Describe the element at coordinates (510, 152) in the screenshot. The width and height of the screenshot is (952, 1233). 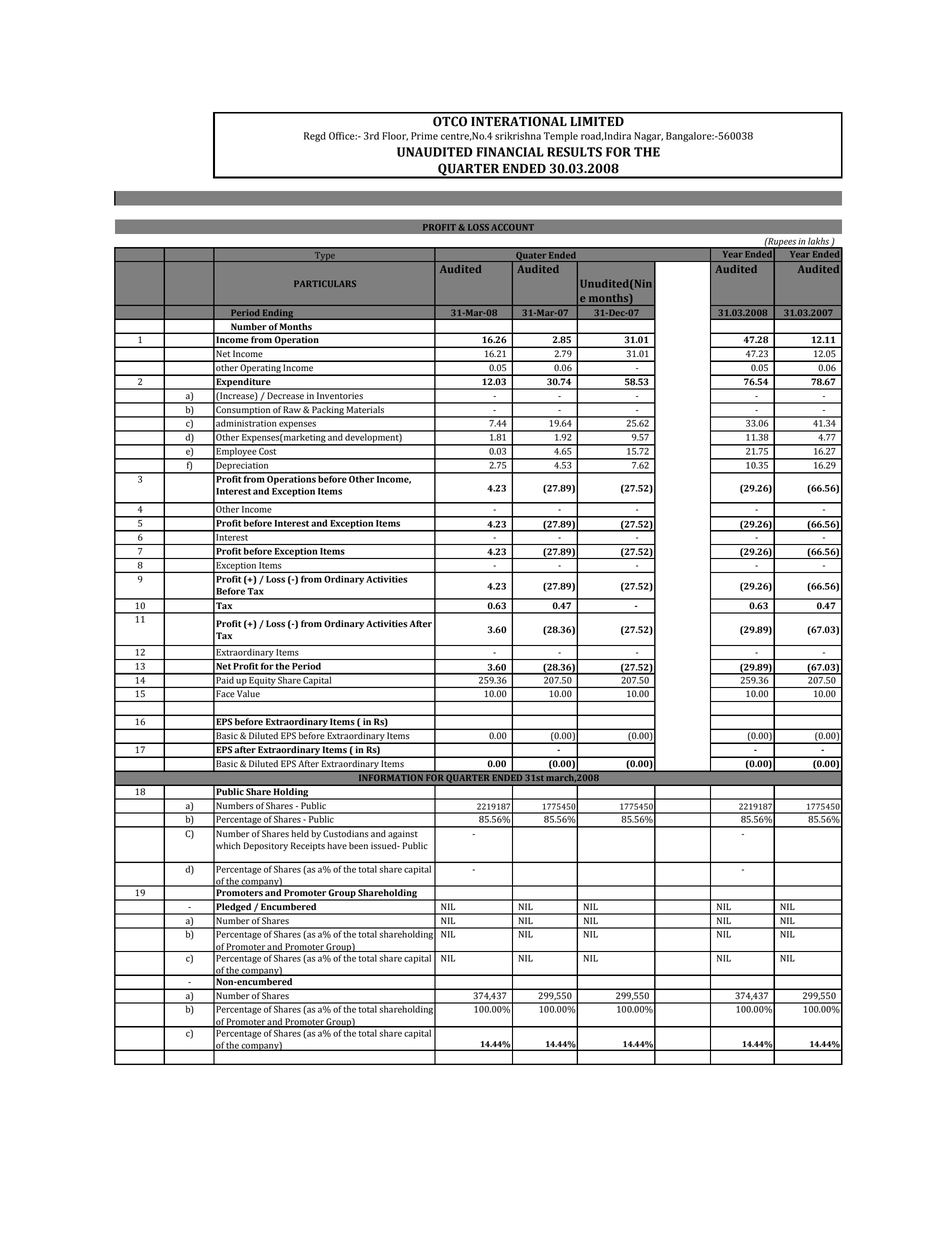
I see `FINANCIAL` at that location.
